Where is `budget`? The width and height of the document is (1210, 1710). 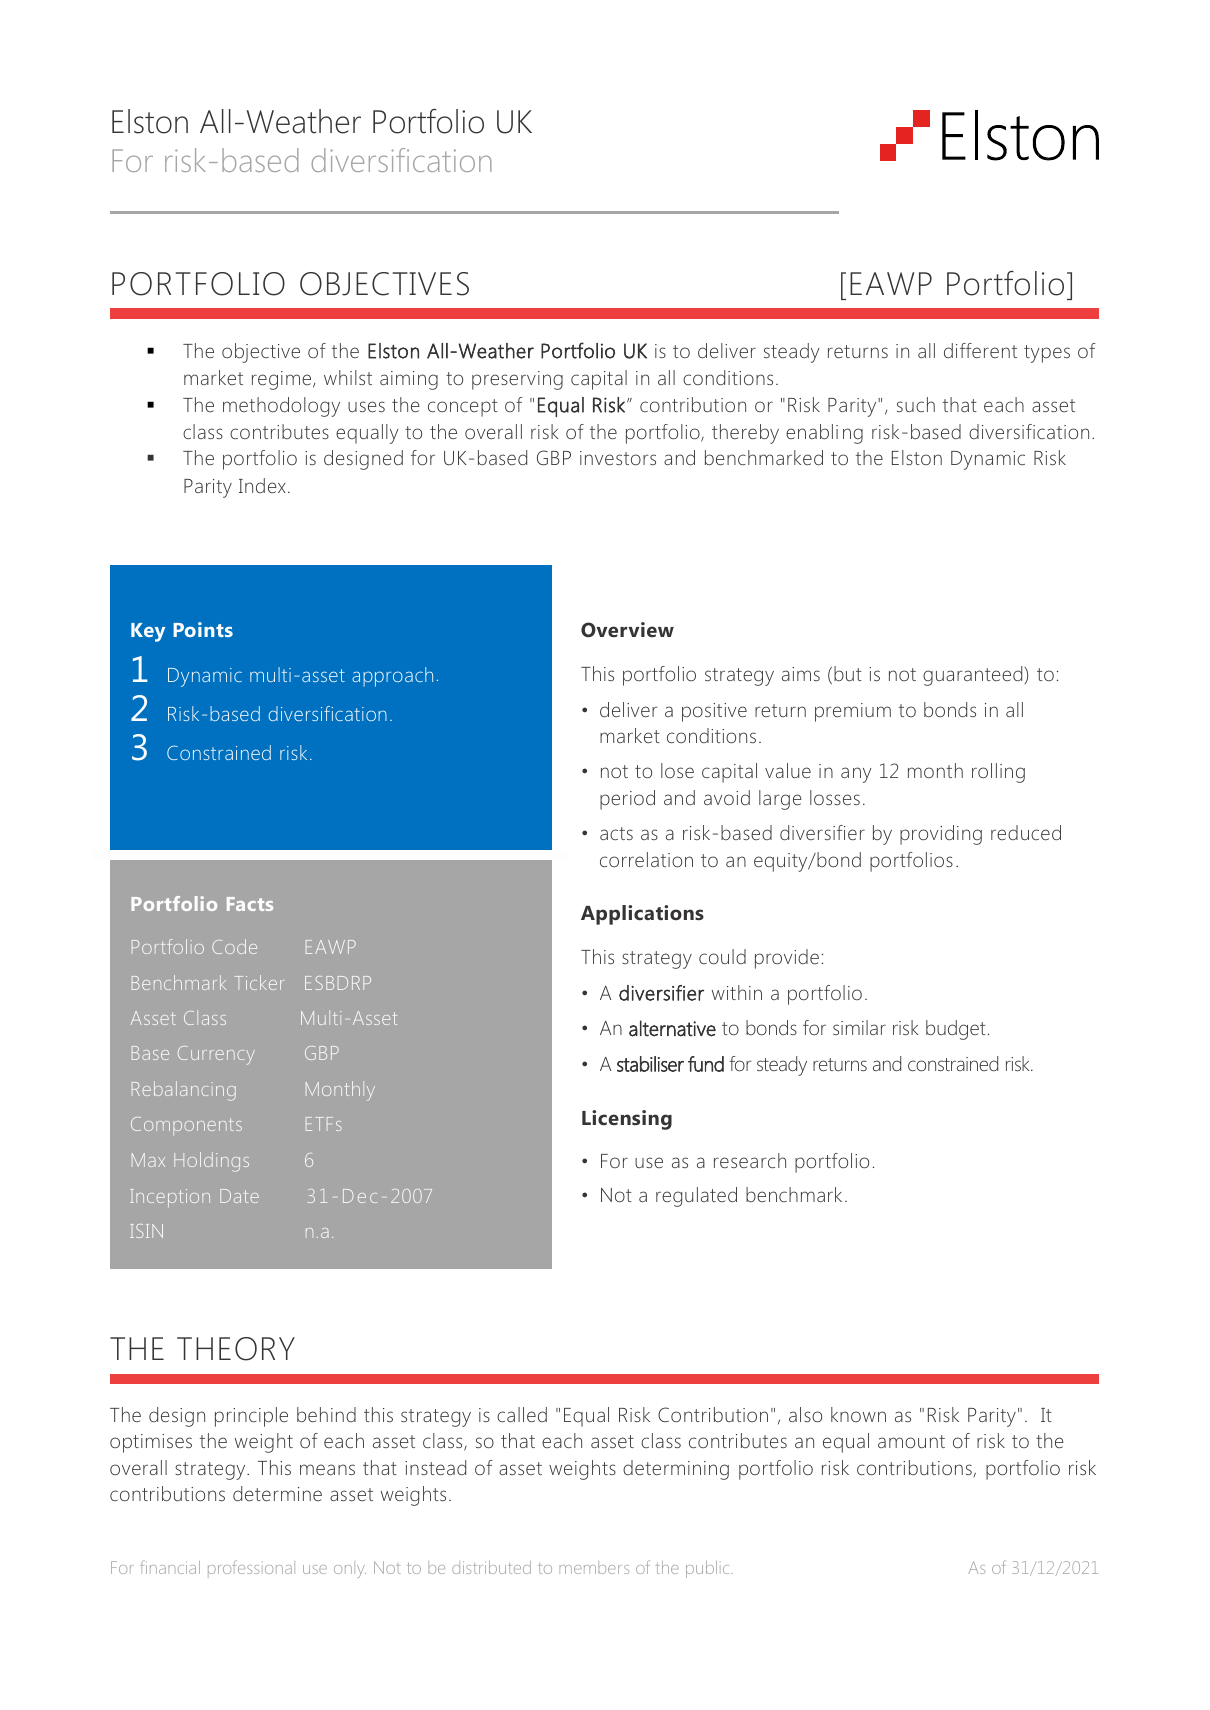
budget is located at coordinates (956, 1030).
